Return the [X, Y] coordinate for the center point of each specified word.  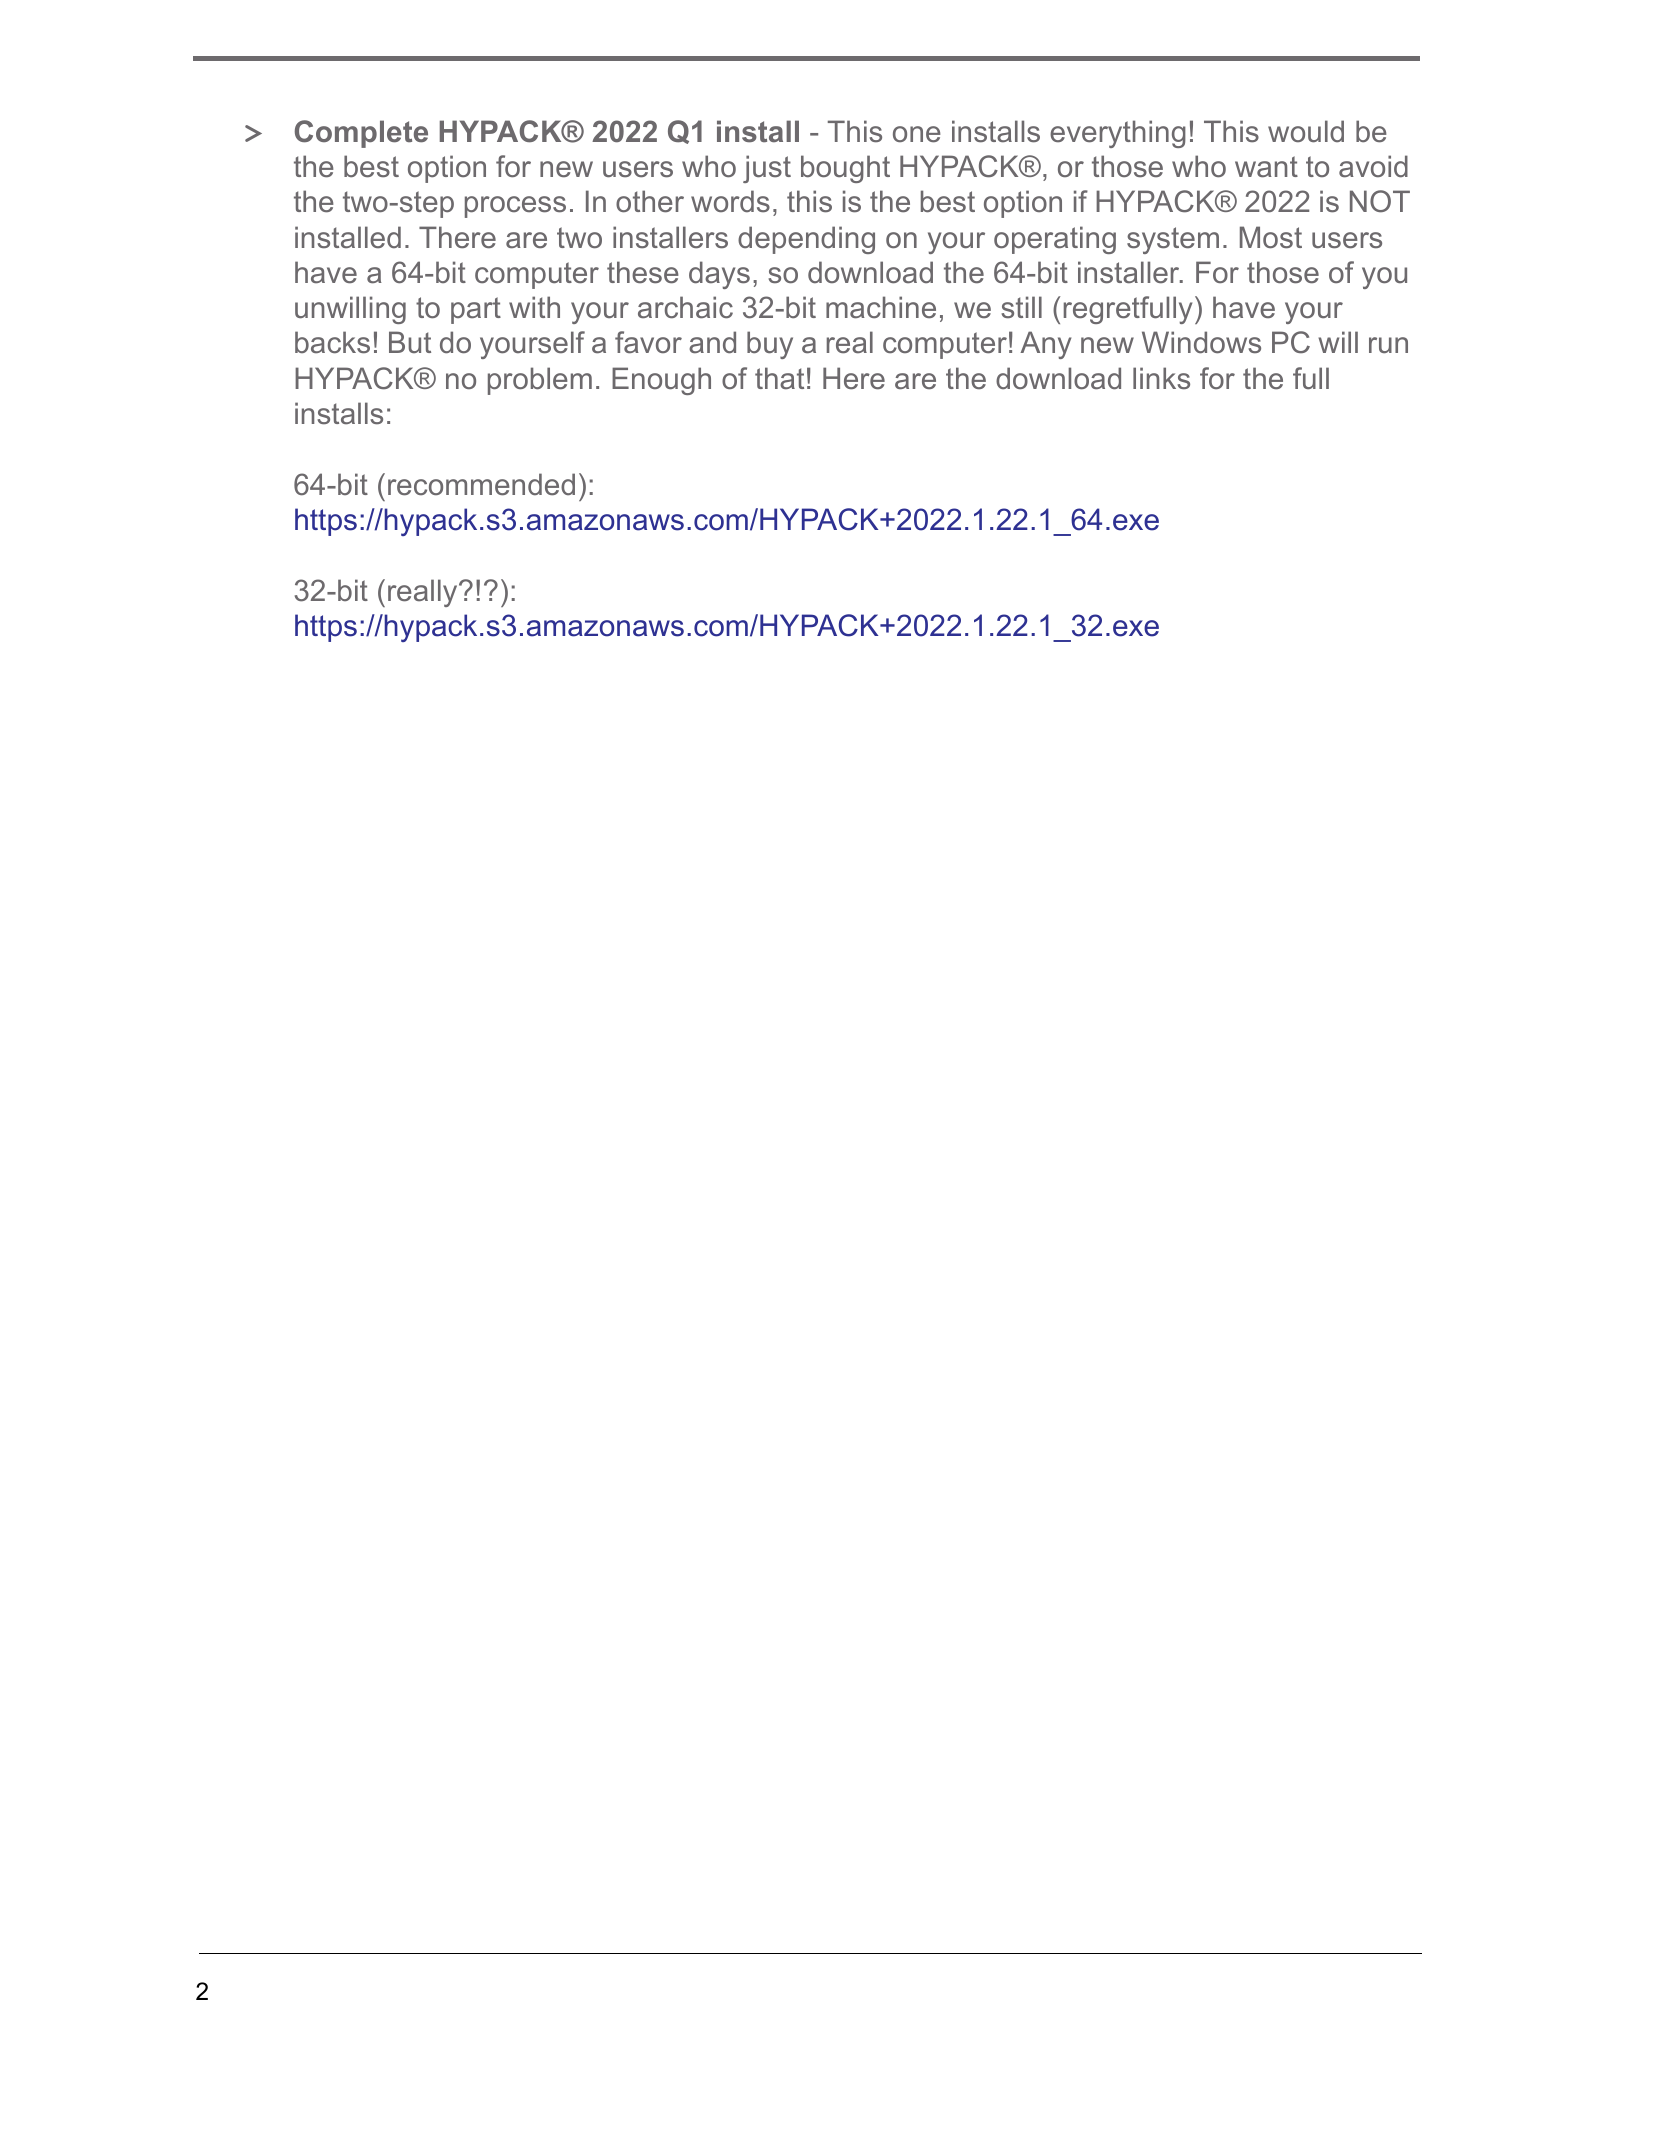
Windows [1201, 342]
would [1306, 131]
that [779, 378]
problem [540, 381]
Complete [361, 134]
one [917, 134]
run [1388, 345]
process [515, 207]
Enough [661, 381]
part [476, 310]
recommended [481, 484]
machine [881, 307]
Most [1271, 237]
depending [806, 240]
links [1161, 378]
